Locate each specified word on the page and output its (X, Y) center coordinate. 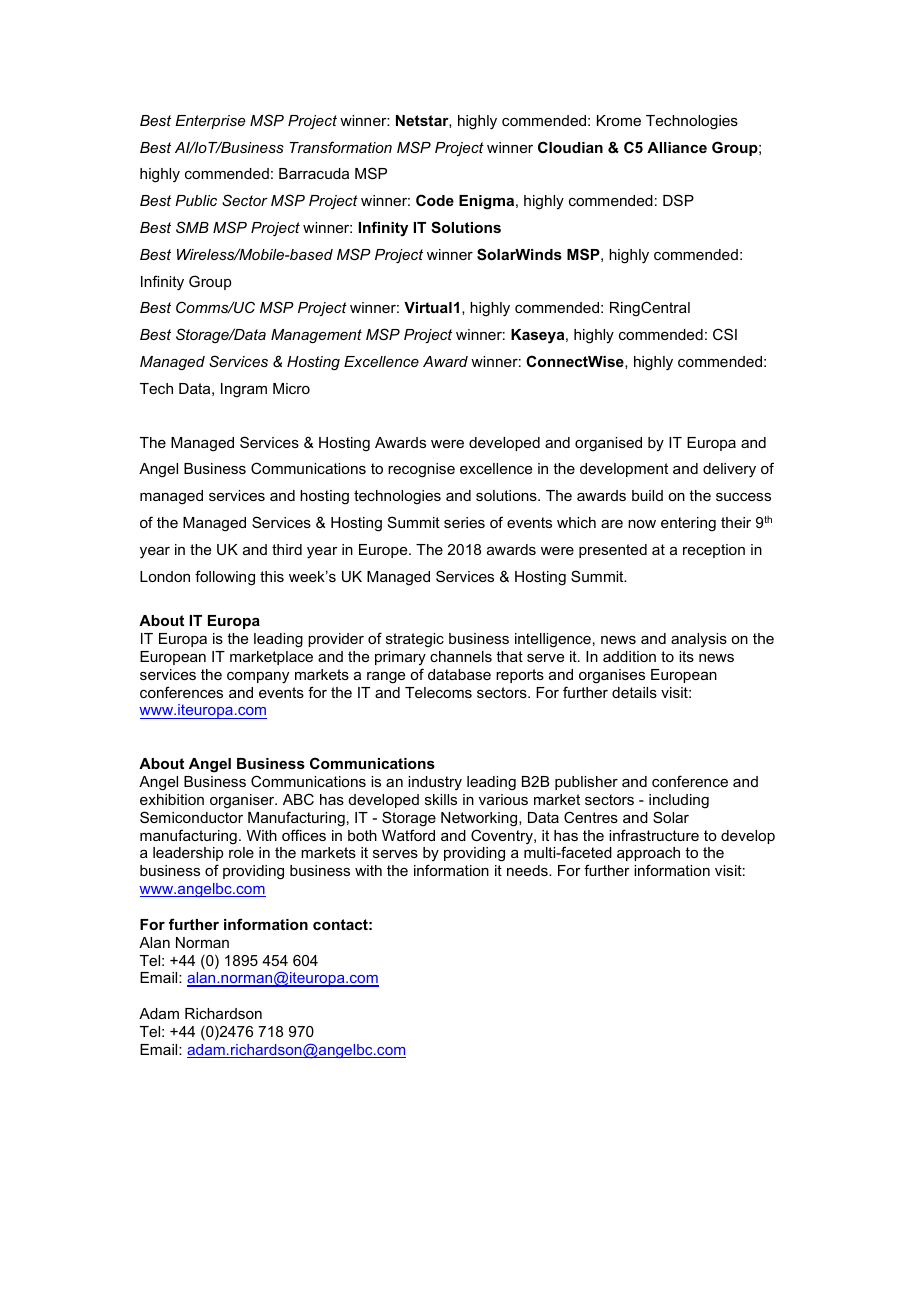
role (241, 852)
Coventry (503, 836)
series (464, 522)
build (647, 495)
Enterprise (210, 122)
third (287, 549)
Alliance (677, 147)
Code (435, 200)
